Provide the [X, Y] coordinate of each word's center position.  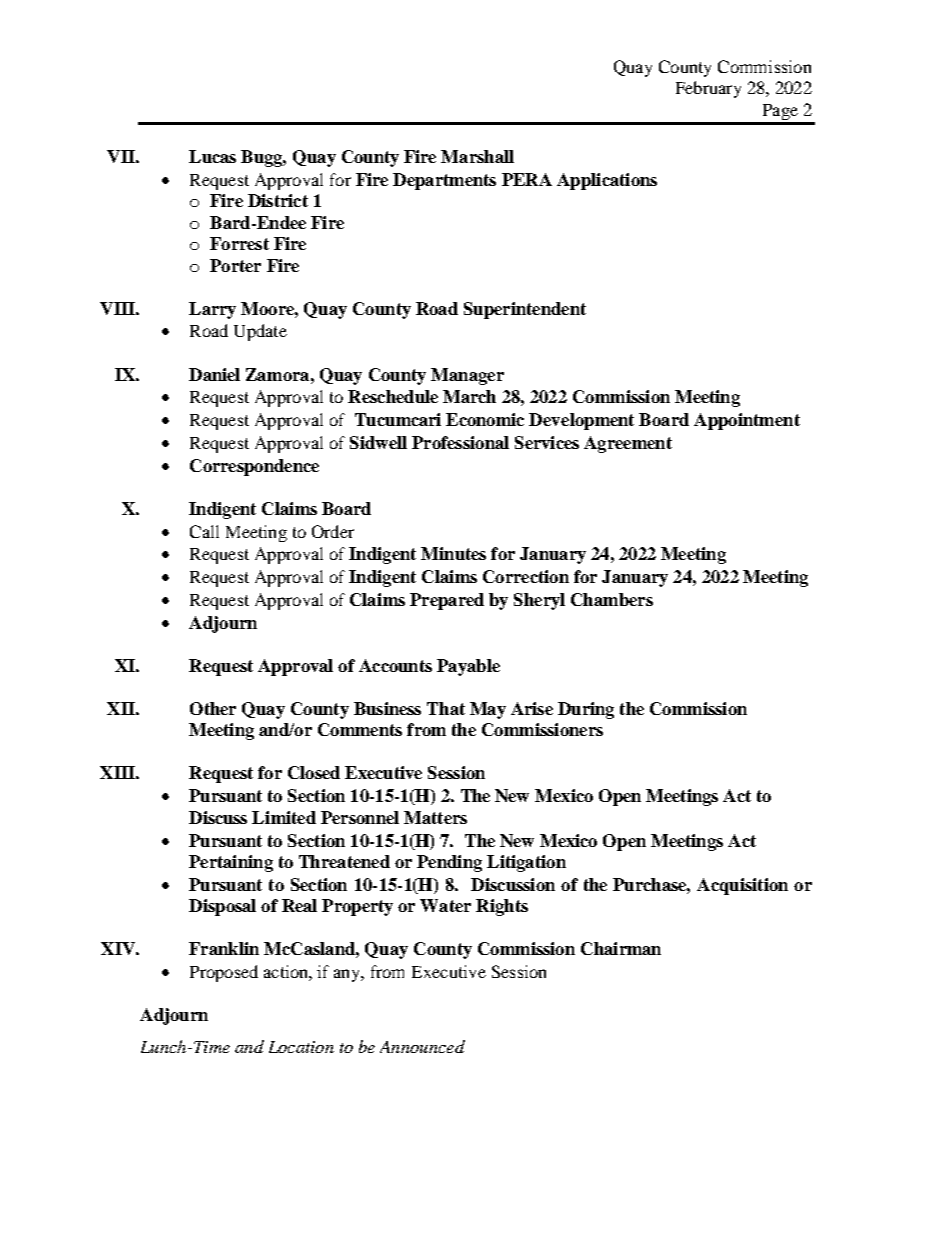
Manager [467, 376]
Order [333, 531]
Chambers [612, 599]
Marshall [477, 156]
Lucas [212, 156]
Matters [435, 817]
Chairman [621, 948]
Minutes [453, 553]
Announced [422, 1046]
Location [301, 1047]
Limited [284, 817]
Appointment [747, 421]
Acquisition [742, 886]
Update [260, 332]
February [708, 89]
